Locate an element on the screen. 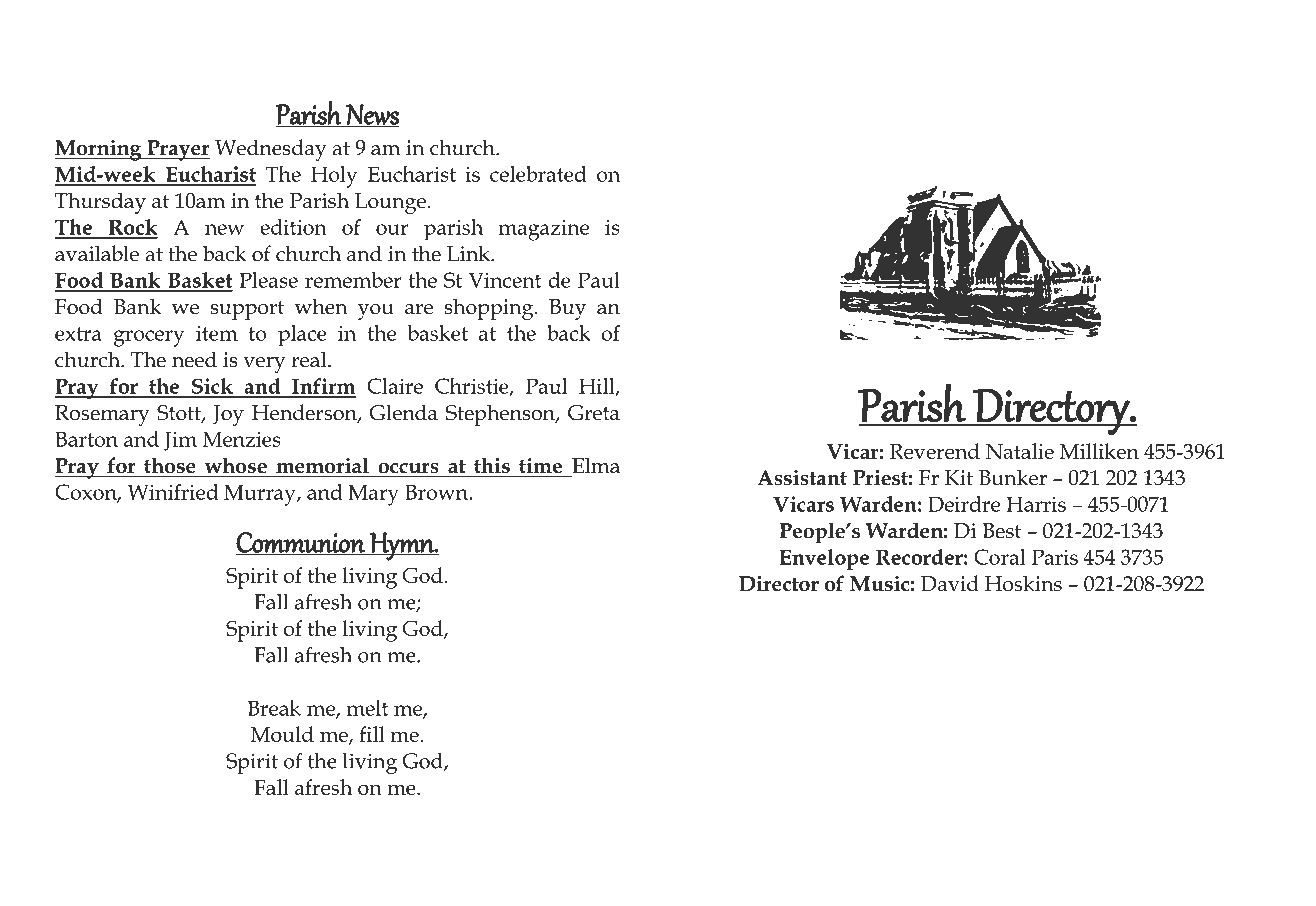 This screenshot has height=906, width=1316. Break is located at coordinates (274, 708).
